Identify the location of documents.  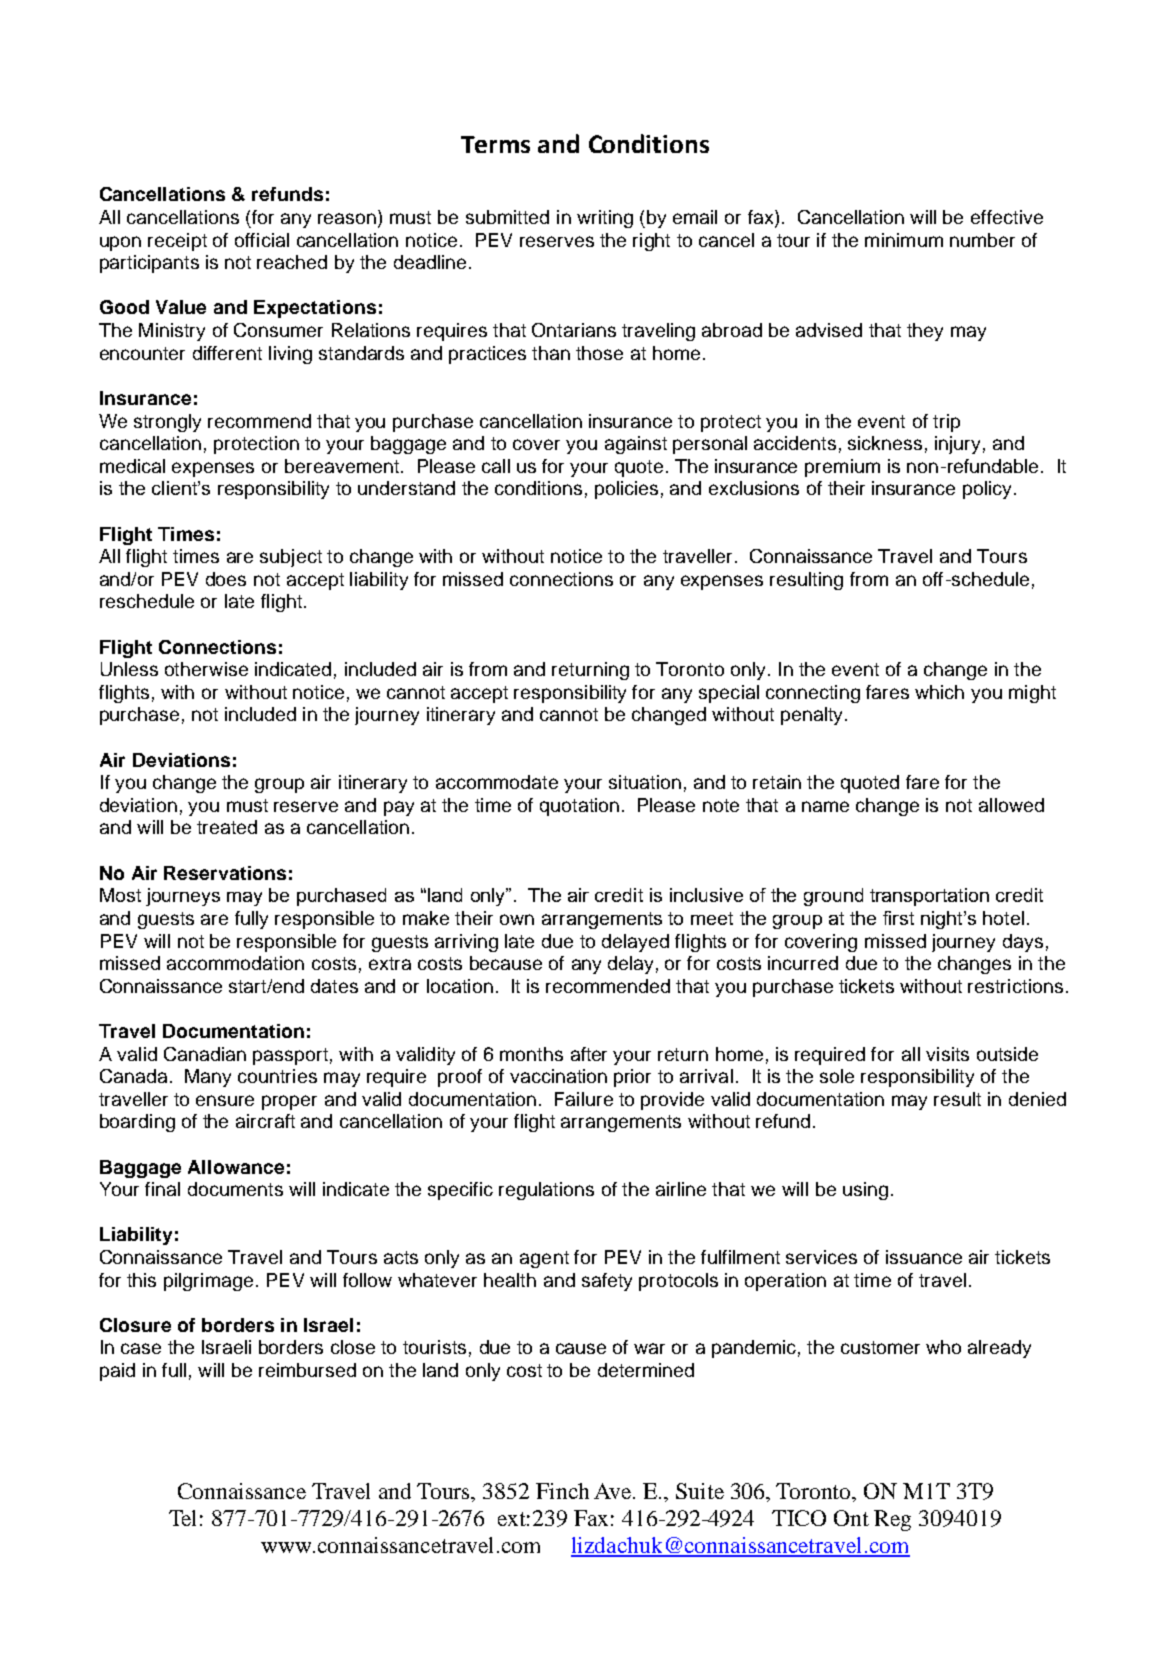
(235, 1189).
